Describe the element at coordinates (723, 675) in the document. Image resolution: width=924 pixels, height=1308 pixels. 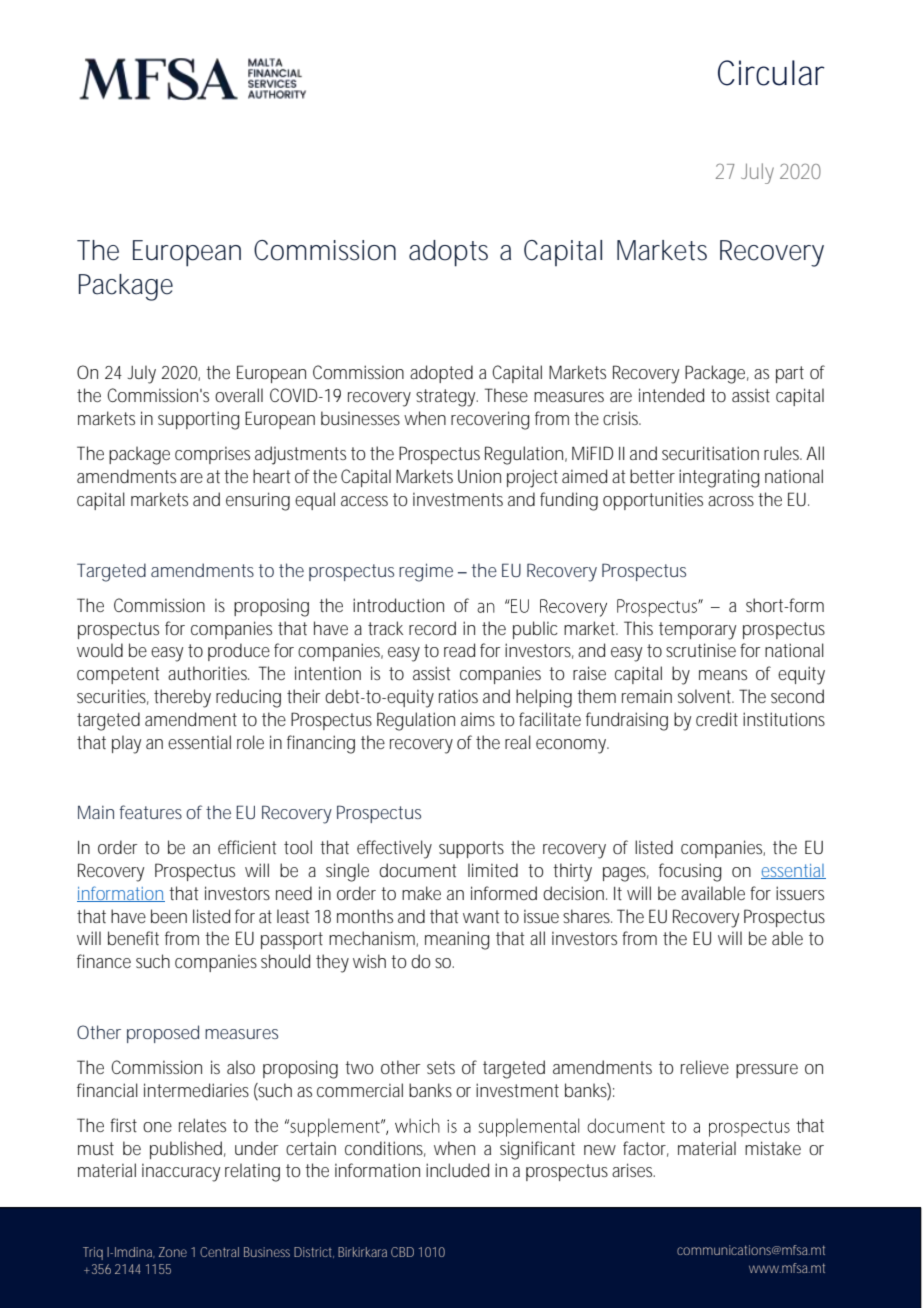
I see `means` at that location.
